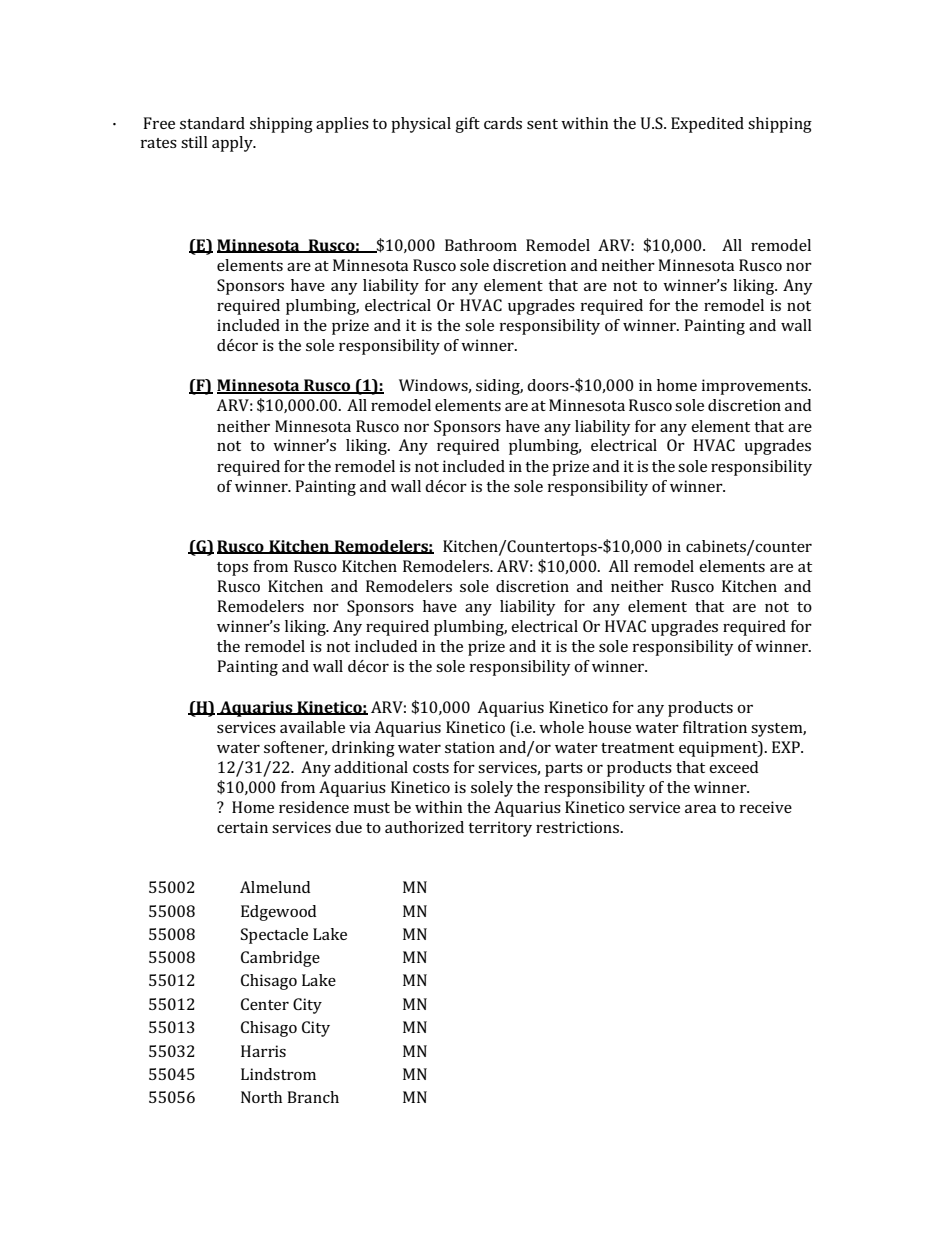 The width and height of the image is (952, 1233). I want to click on Branch, so click(313, 1097).
